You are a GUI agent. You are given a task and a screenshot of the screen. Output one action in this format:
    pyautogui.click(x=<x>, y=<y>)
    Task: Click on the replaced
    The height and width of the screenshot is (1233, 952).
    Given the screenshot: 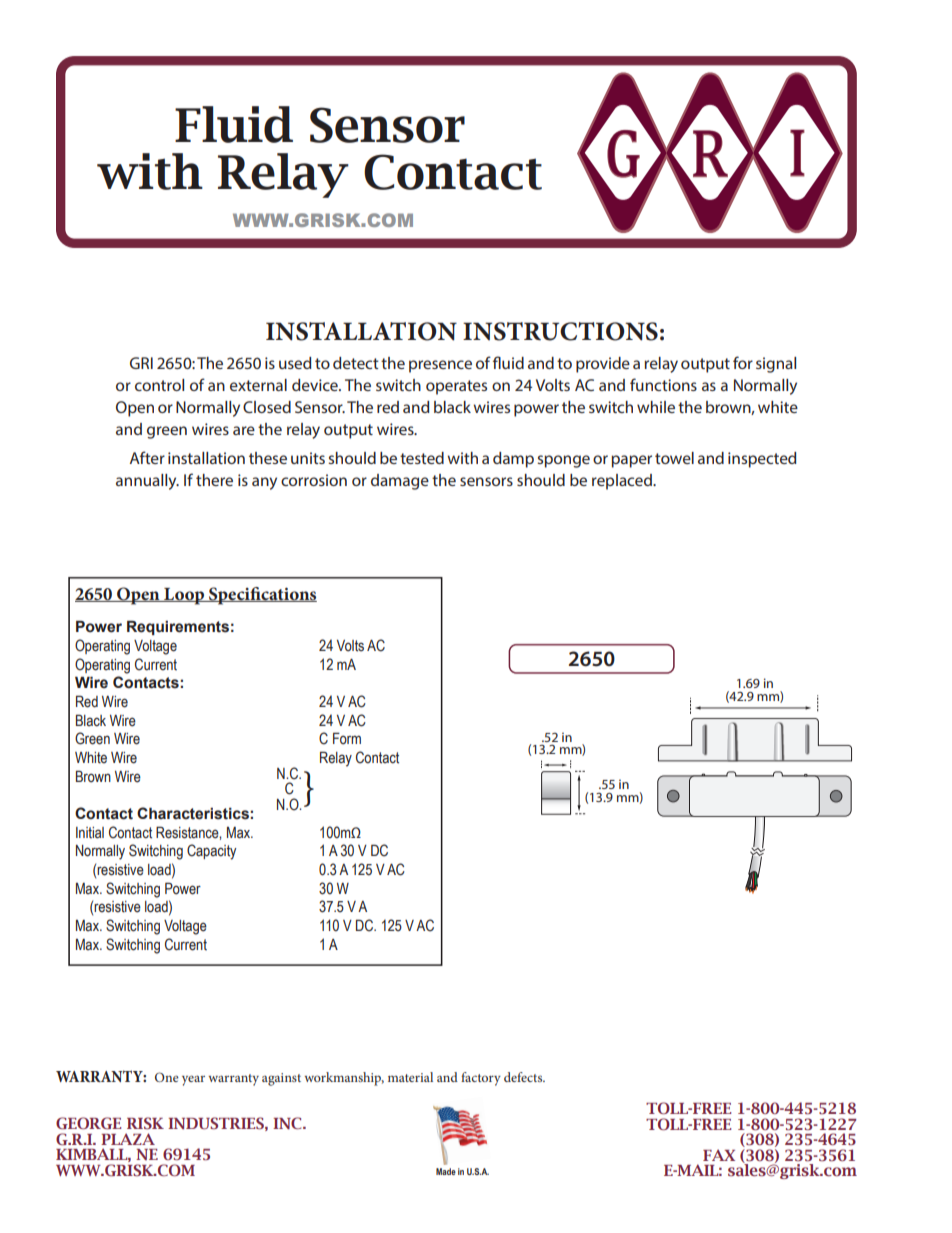 What is the action you would take?
    pyautogui.click(x=623, y=482)
